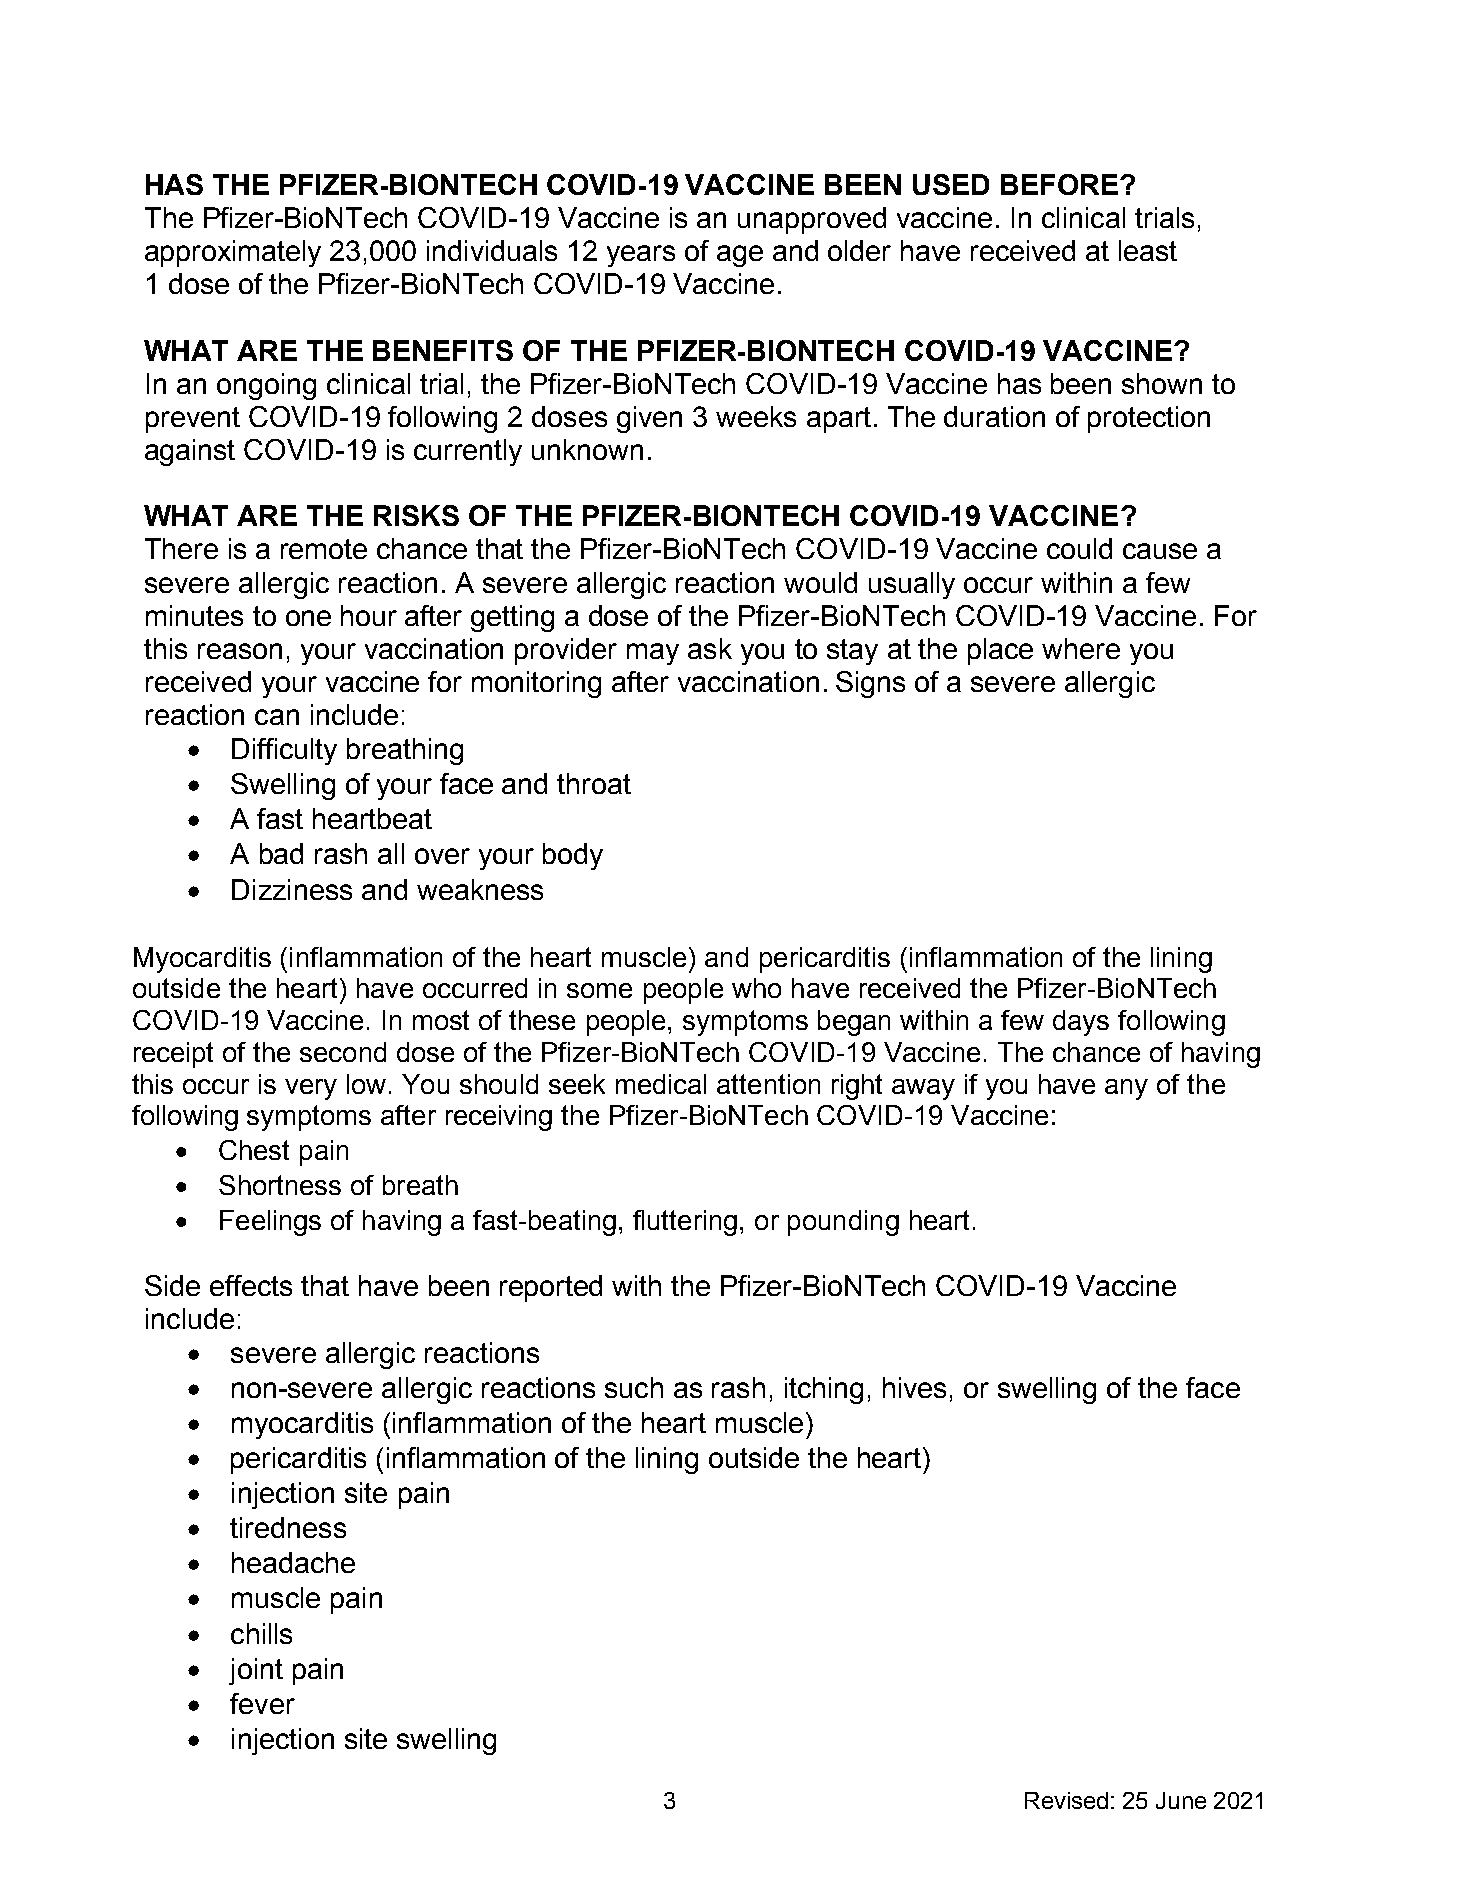 This screenshot has height=1901, width=1469. I want to click on fluttering, so click(685, 1223).
